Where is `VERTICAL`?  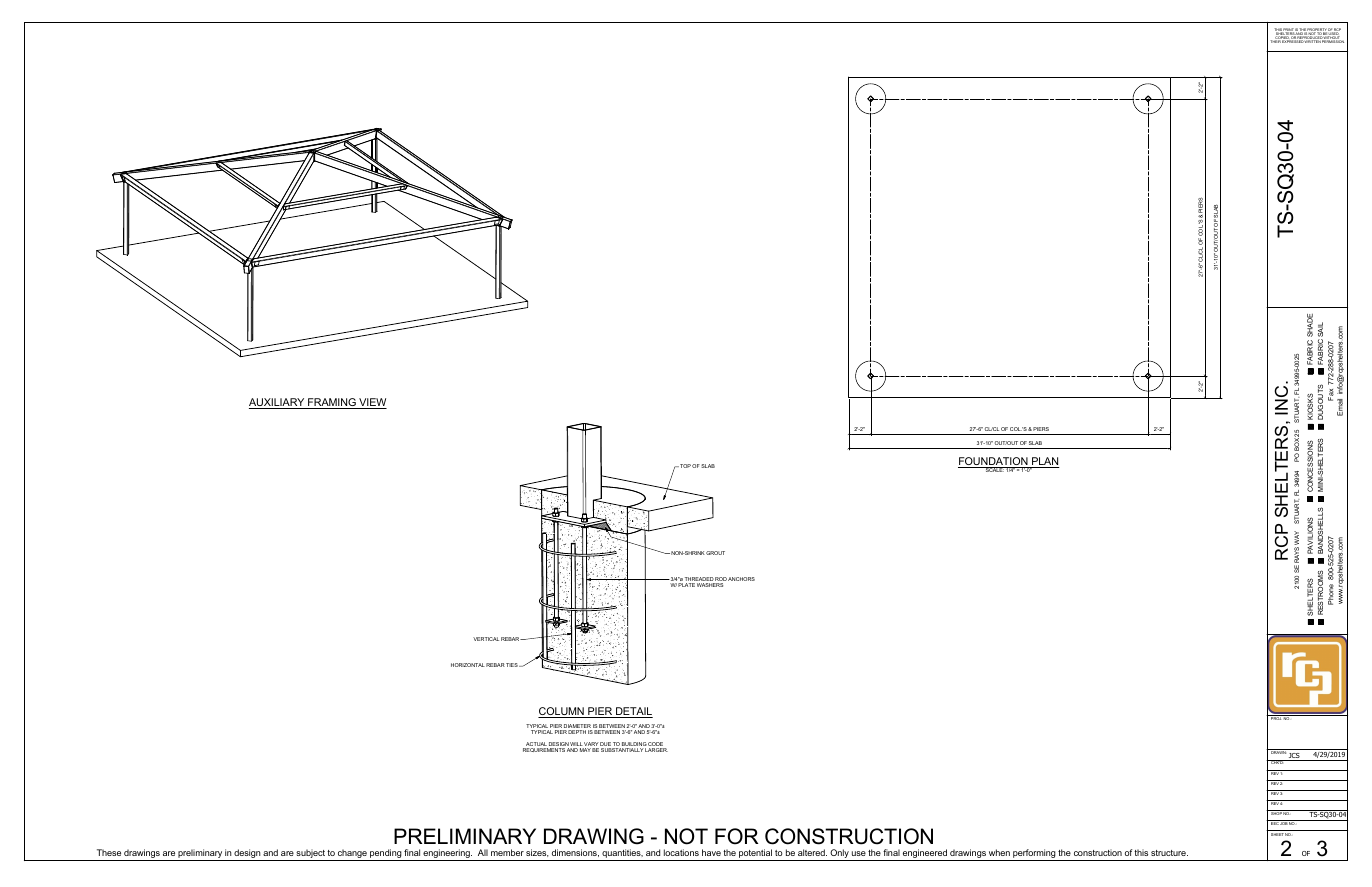 VERTICAL is located at coordinates (486, 639).
